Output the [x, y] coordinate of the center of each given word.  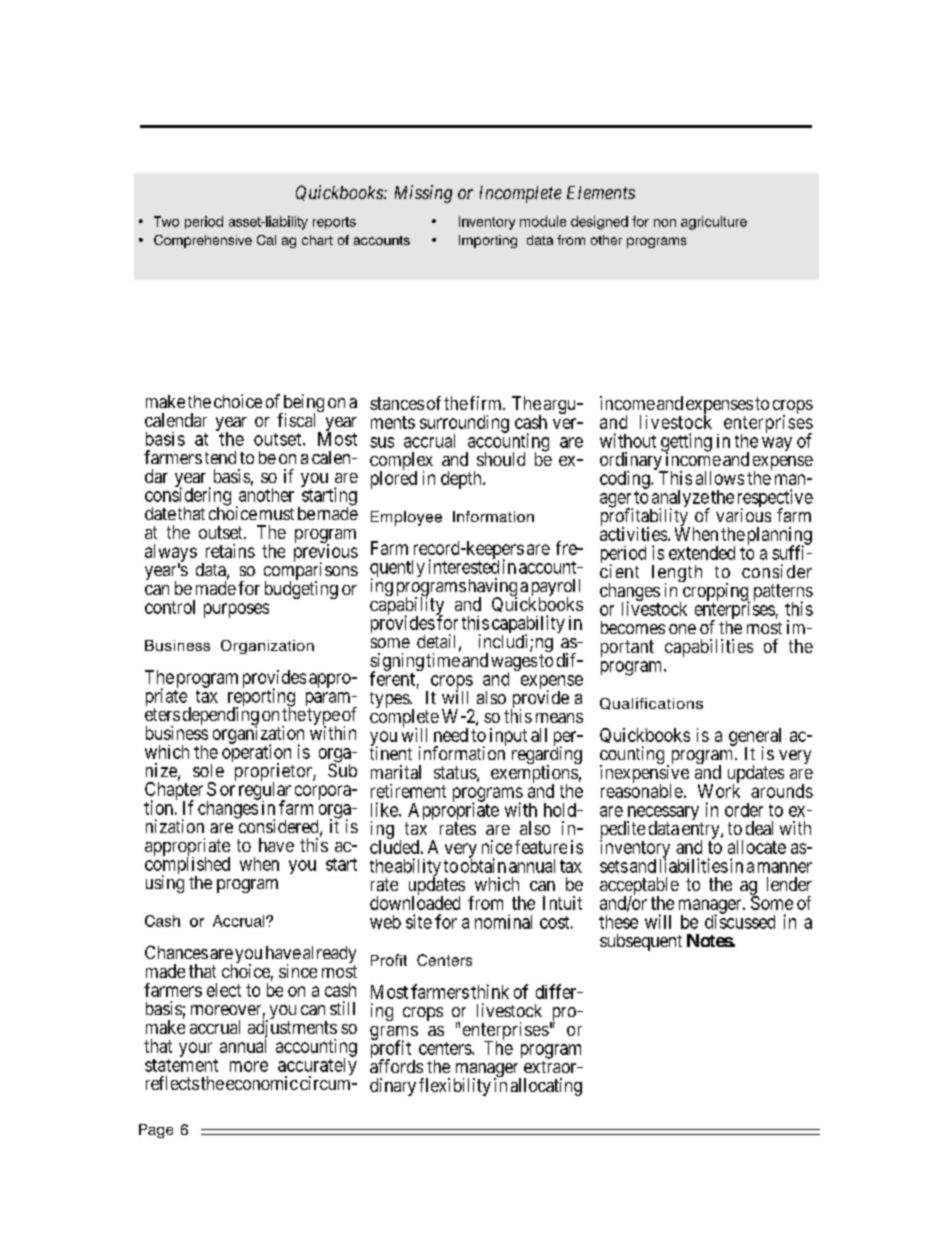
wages [514, 665]
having [491, 588]
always [171, 554]
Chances [176, 952]
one [682, 629]
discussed [740, 921]
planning [780, 537]
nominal [503, 922]
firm [487, 403]
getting [686, 443]
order [744, 810]
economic [262, 1083]
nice [497, 847]
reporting [261, 698]
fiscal [296, 420]
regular [265, 792]
